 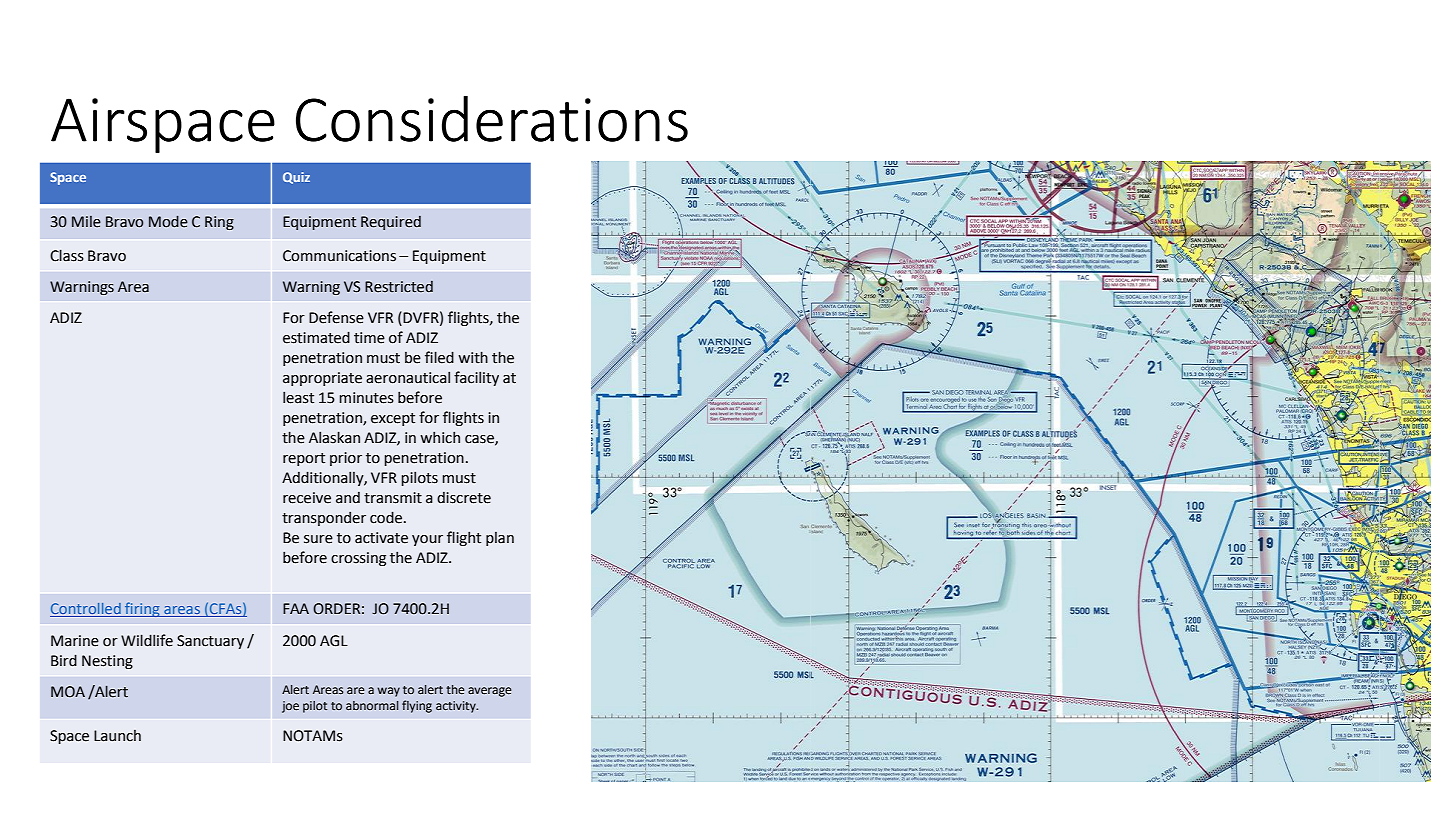 What do you see at coordinates (117, 736) in the screenshot?
I see `Launch` at bounding box center [117, 736].
